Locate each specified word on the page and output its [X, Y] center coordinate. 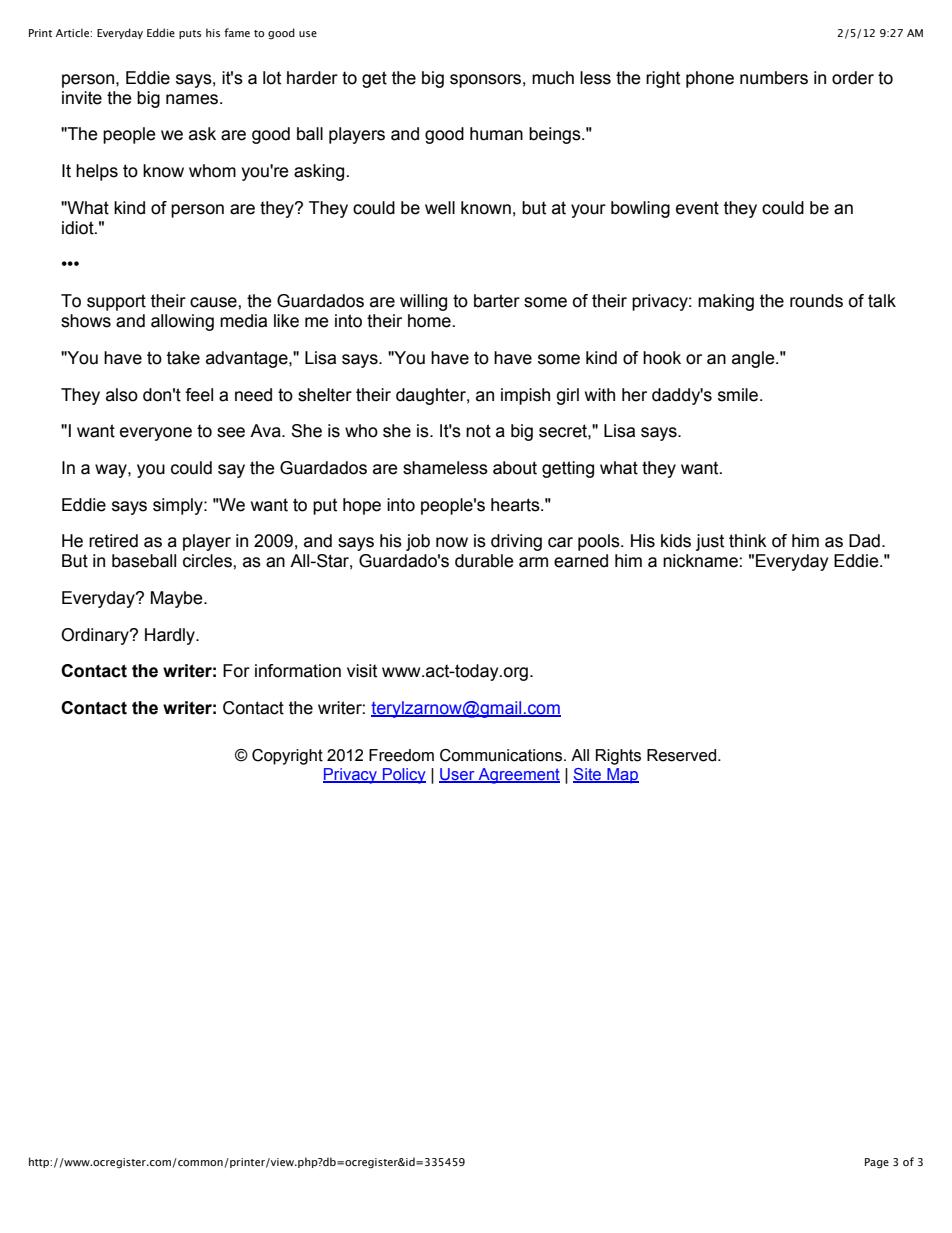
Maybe [178, 599]
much [553, 78]
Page [877, 1163]
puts [190, 34]
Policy [403, 776]
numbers [774, 78]
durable [484, 561]
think [748, 541]
